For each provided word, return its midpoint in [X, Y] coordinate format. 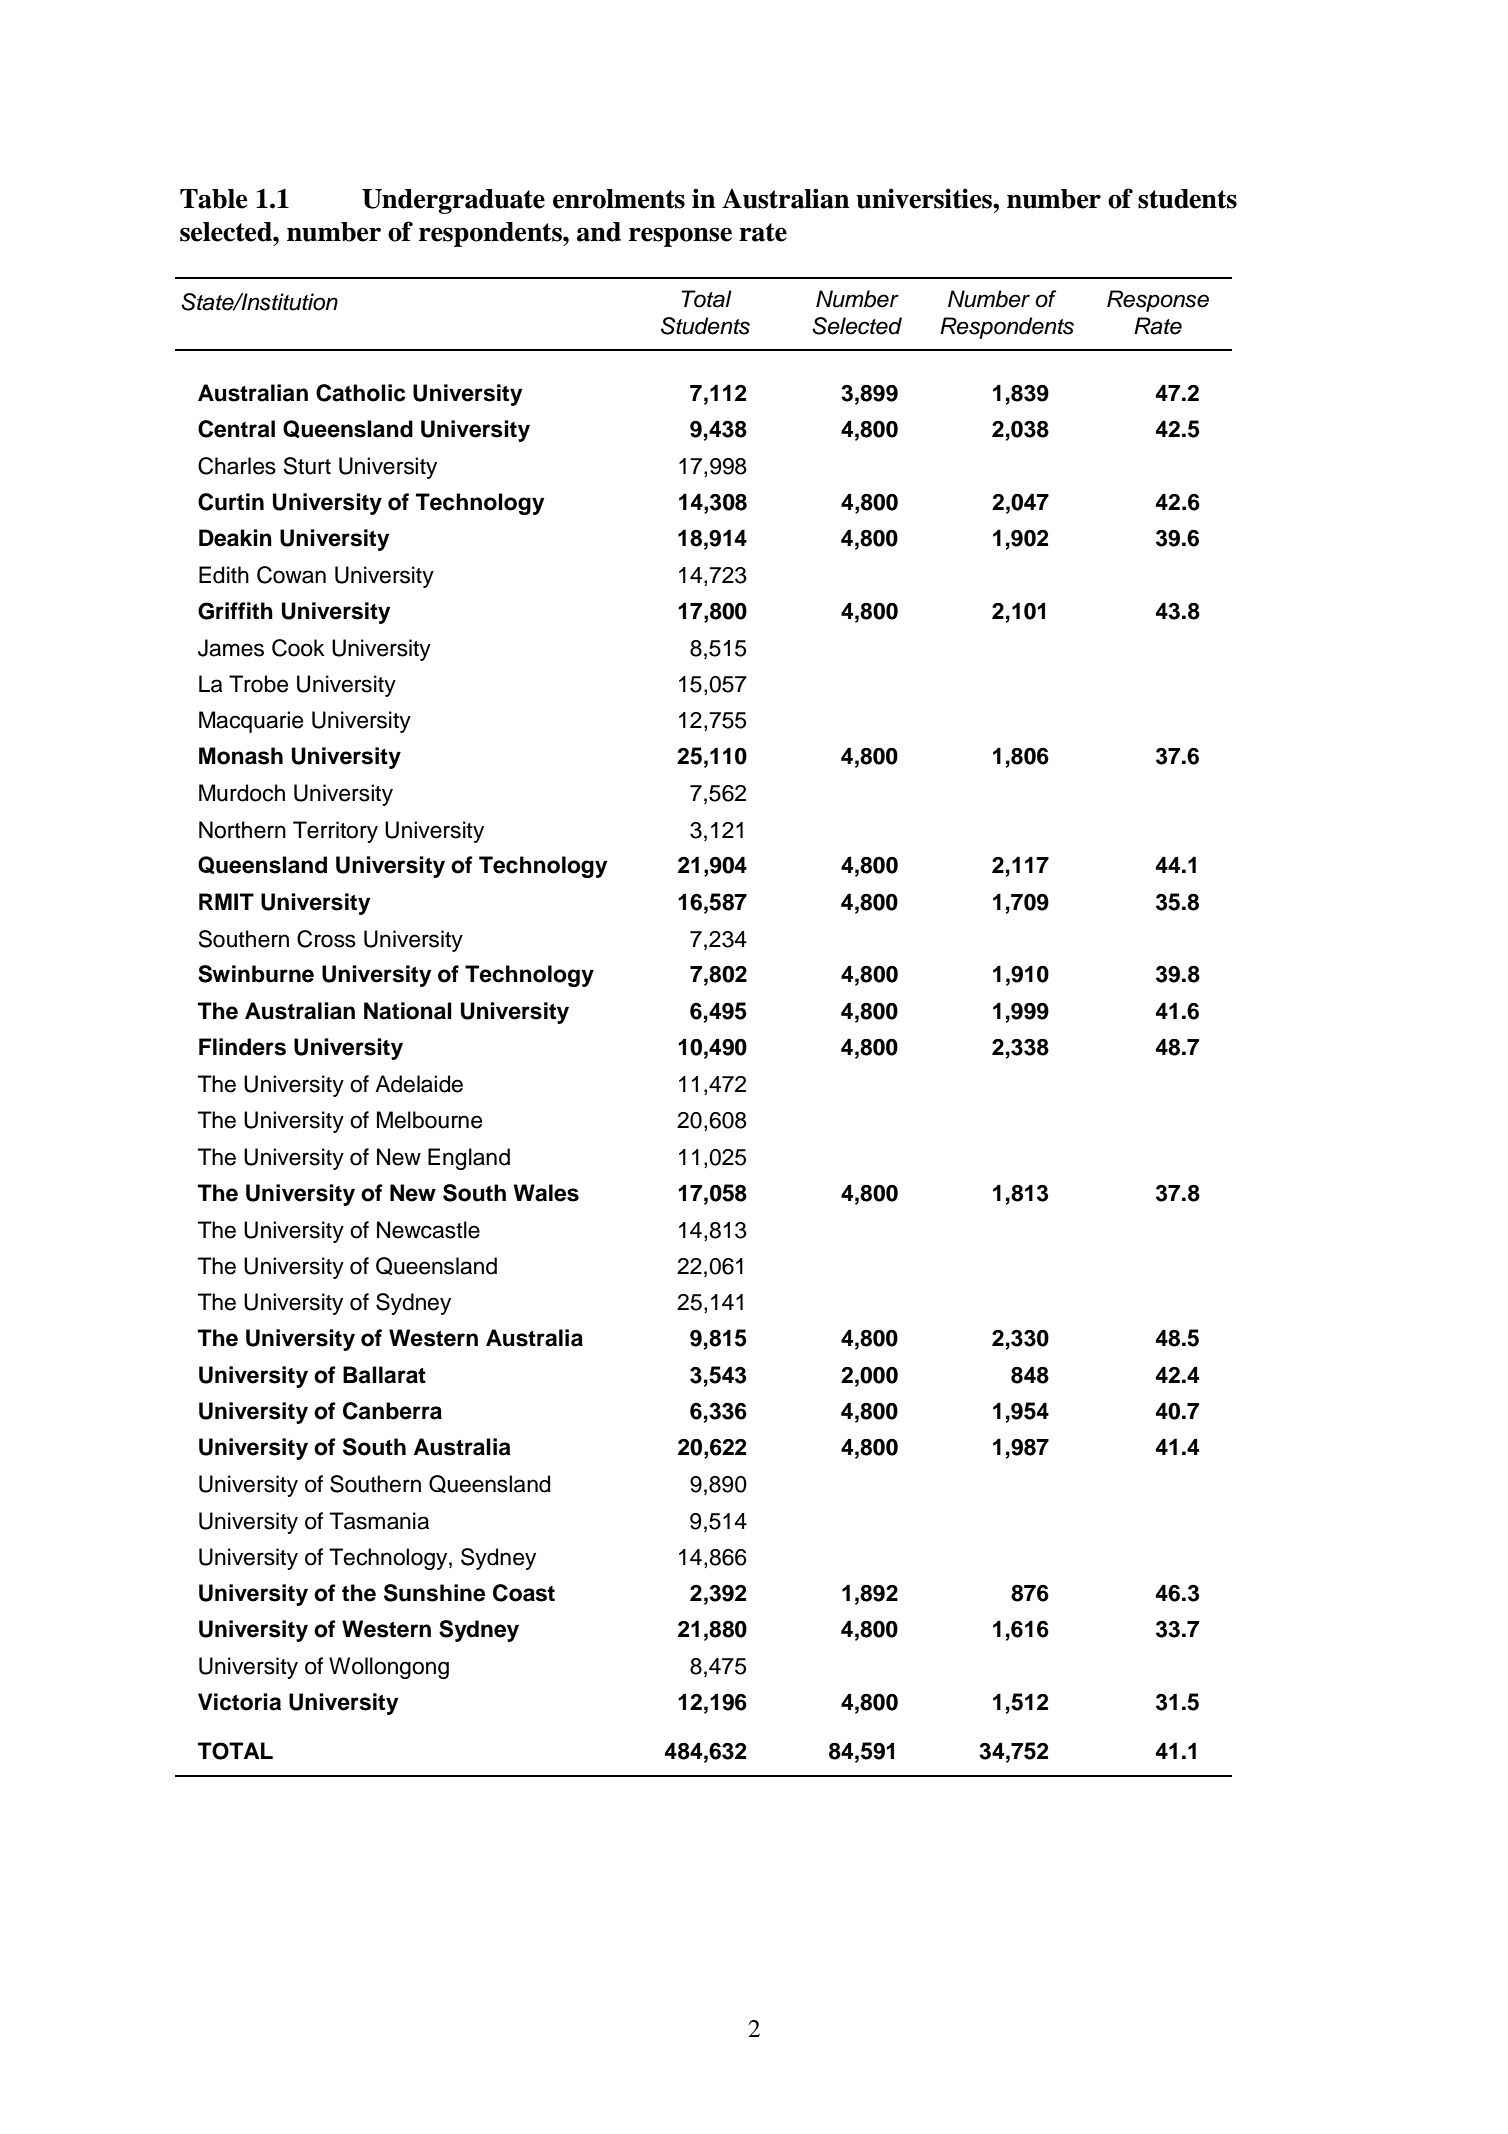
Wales [546, 1193]
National [408, 1011]
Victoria [239, 1702]
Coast [524, 1593]
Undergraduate [453, 201]
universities [925, 198]
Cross [326, 939]
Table [214, 199]
